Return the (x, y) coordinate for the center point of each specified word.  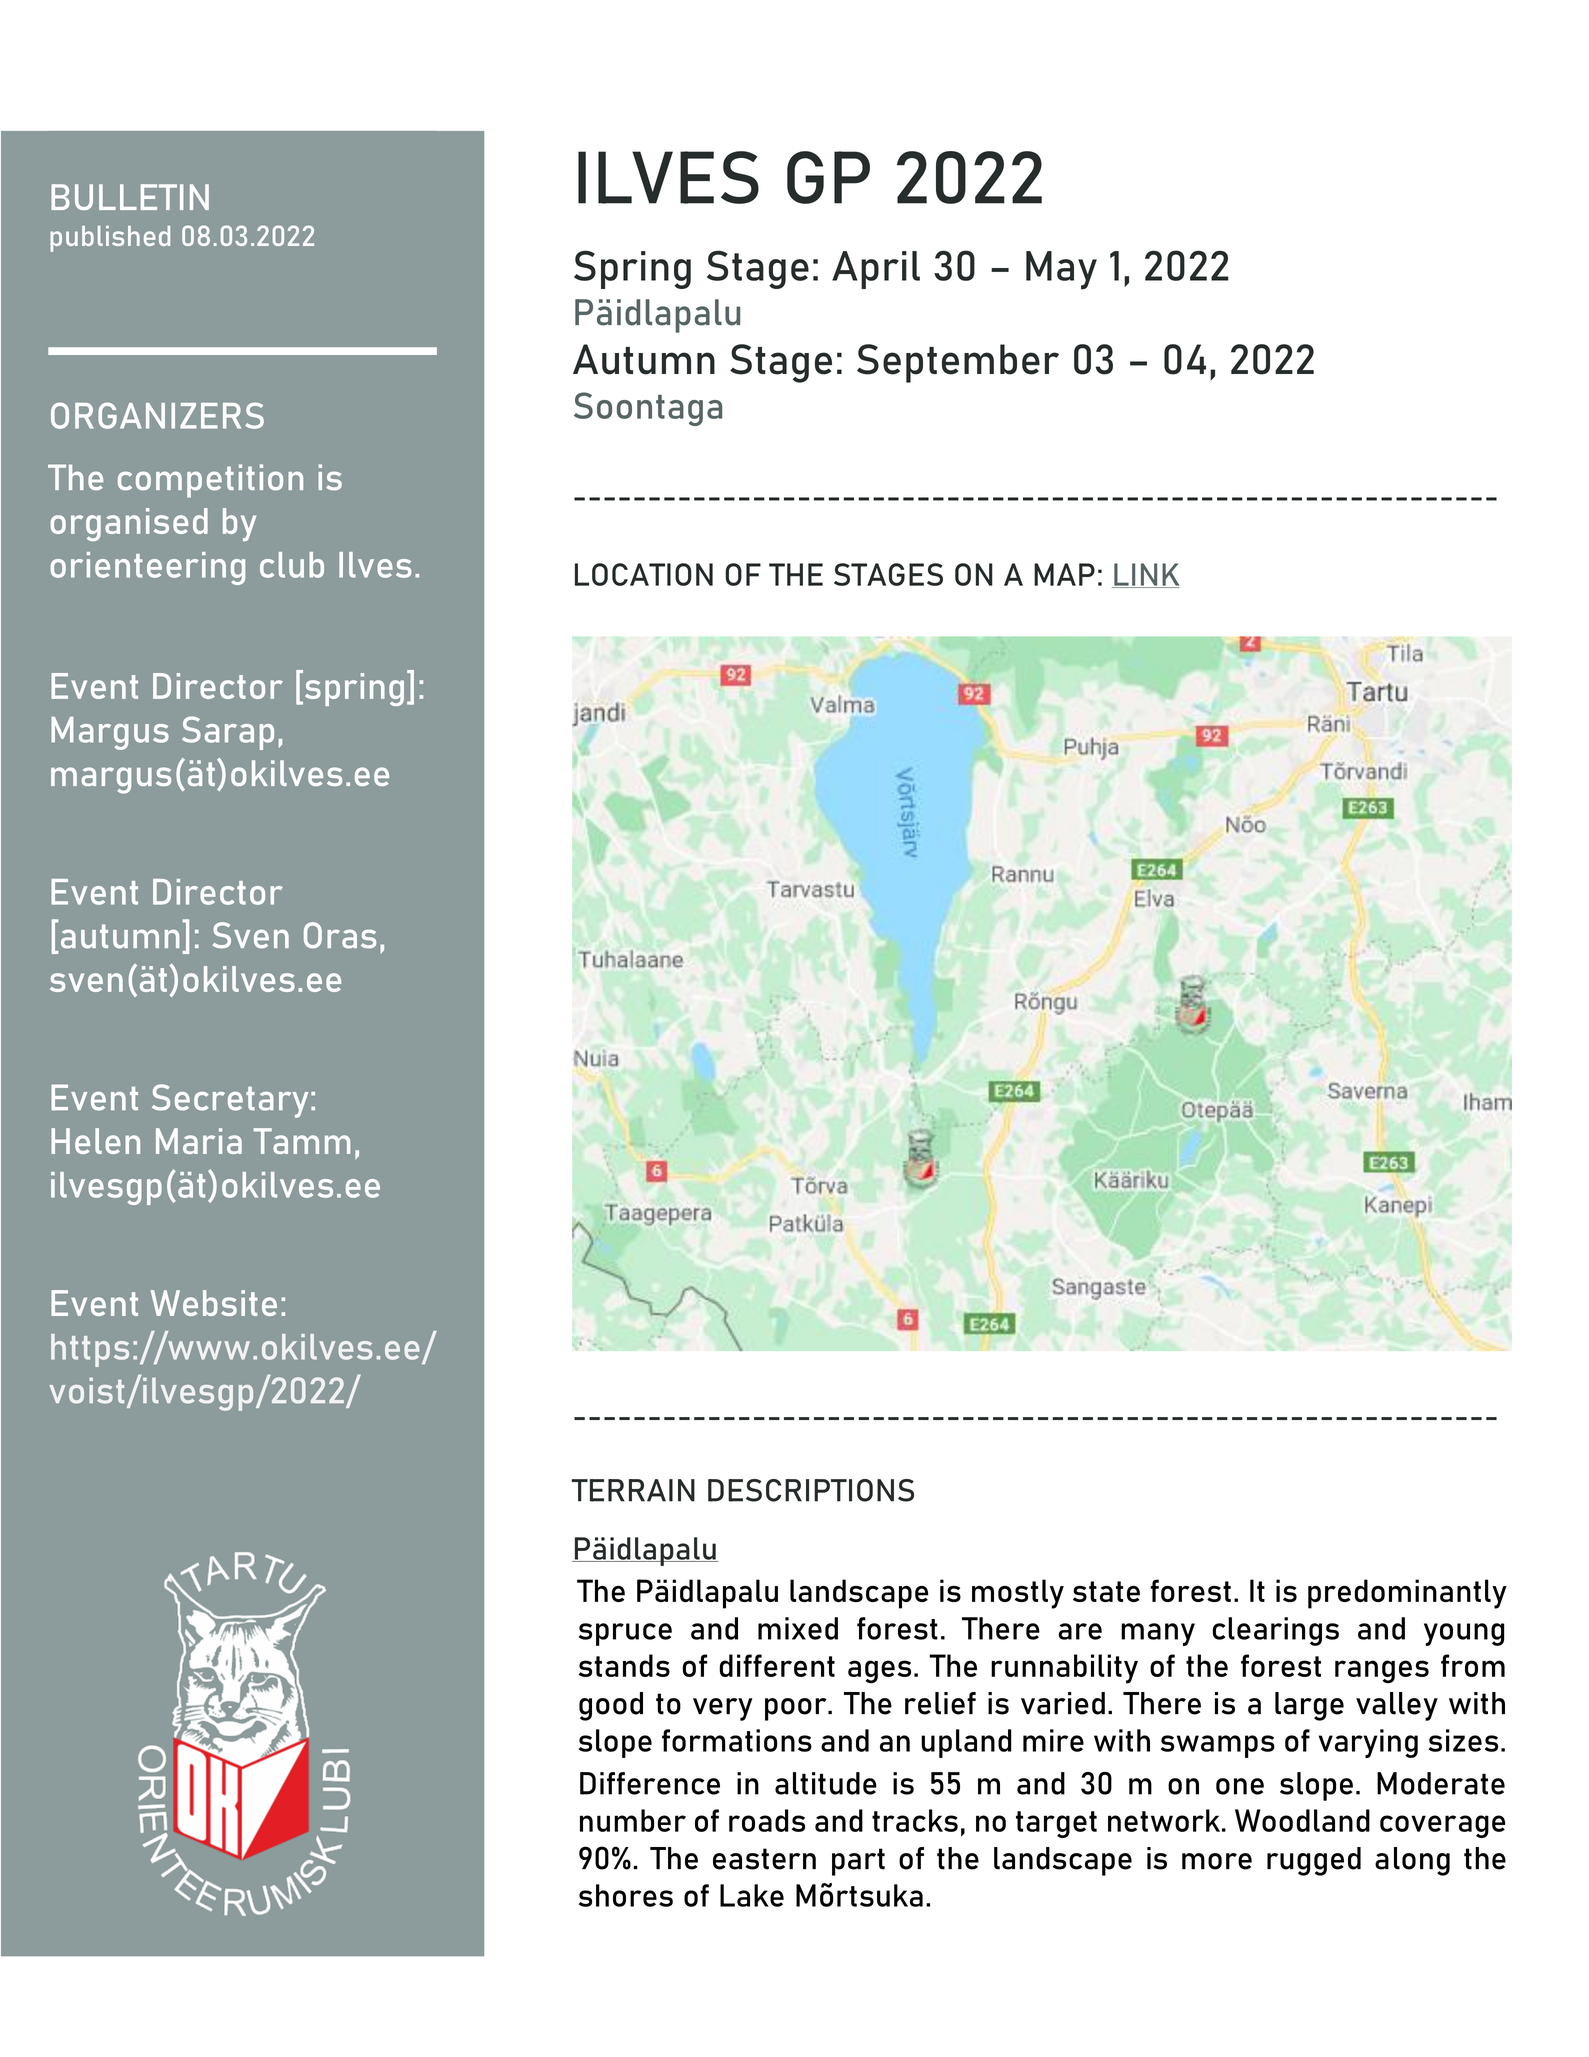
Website (214, 1303)
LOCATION (644, 574)
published (110, 239)
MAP (1064, 574)
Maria (199, 1141)
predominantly (1407, 1594)
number (633, 1820)
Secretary (230, 1101)
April (876, 270)
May (1061, 270)
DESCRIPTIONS (811, 1490)
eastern (764, 1859)
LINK (1146, 575)
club (292, 565)
